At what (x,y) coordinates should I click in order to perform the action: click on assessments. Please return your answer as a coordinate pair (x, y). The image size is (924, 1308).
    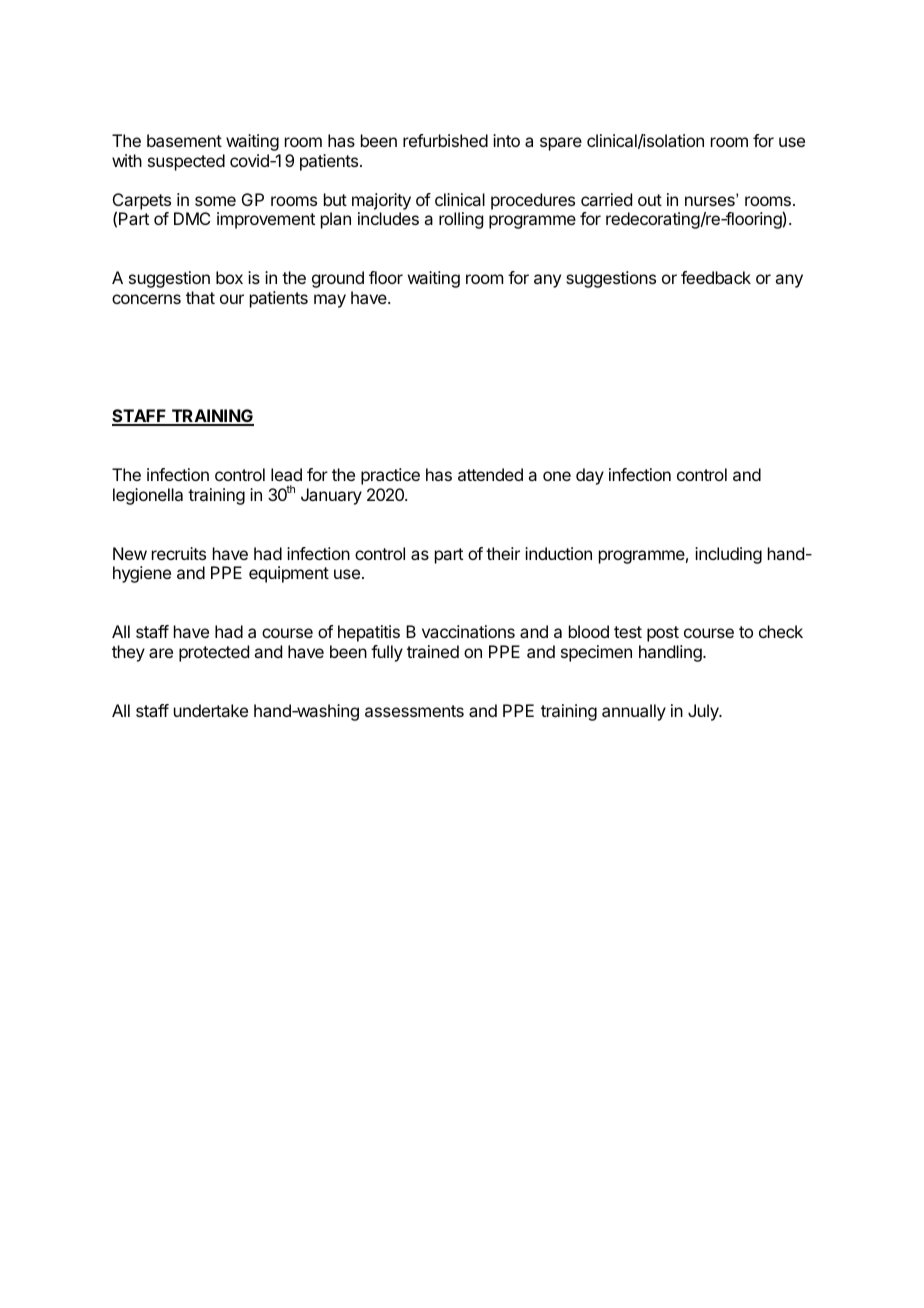
    Looking at the image, I should click on (414, 711).
